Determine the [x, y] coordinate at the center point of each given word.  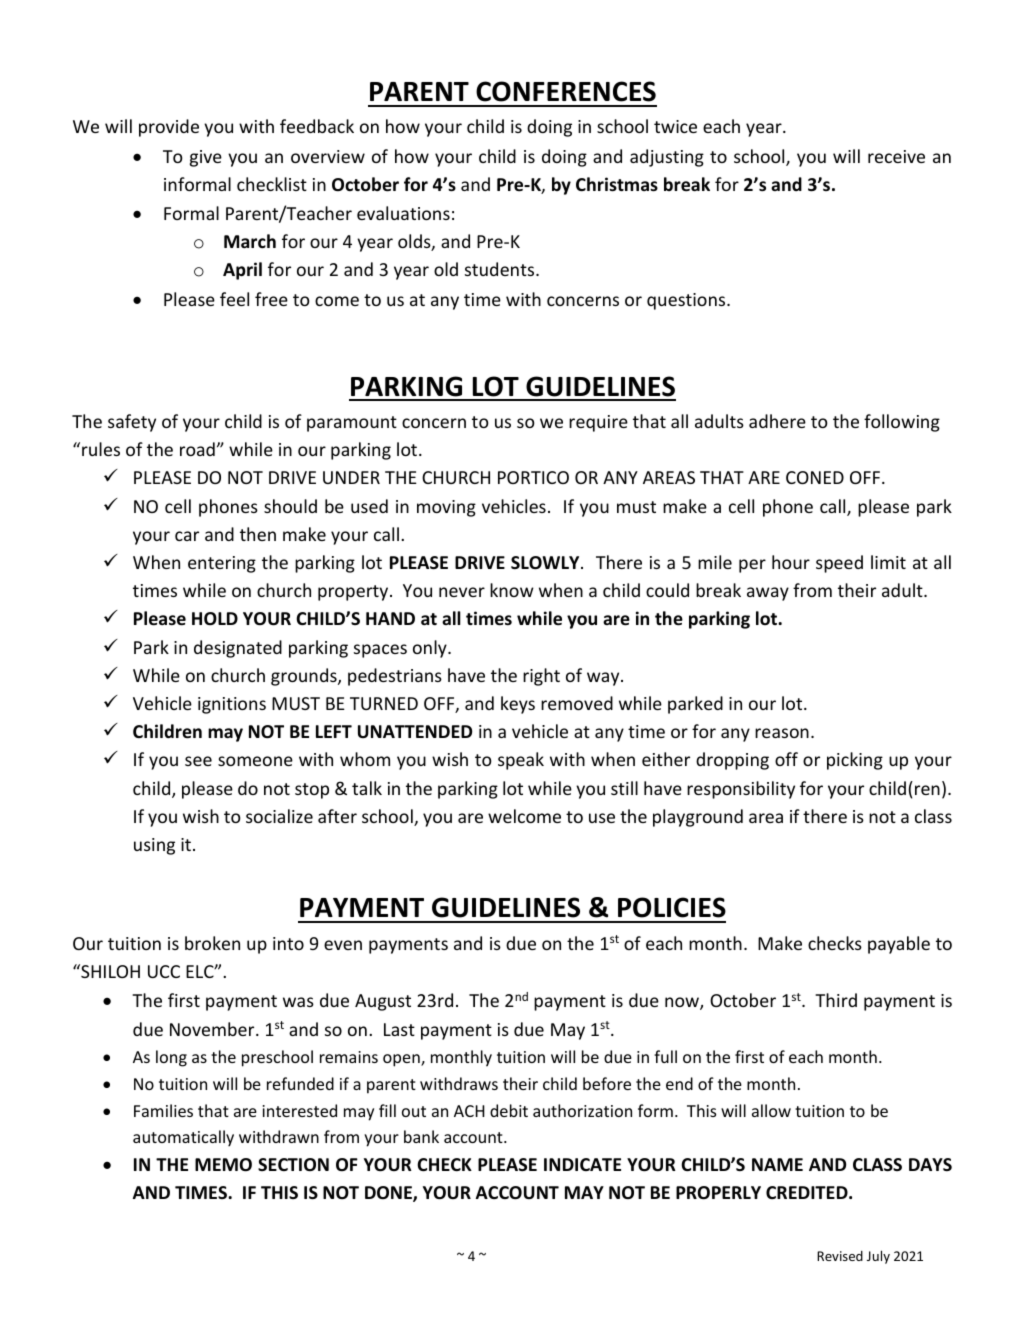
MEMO [223, 1165]
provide [169, 128]
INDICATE [582, 1164]
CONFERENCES [566, 91]
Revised [840, 1256]
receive [896, 156]
